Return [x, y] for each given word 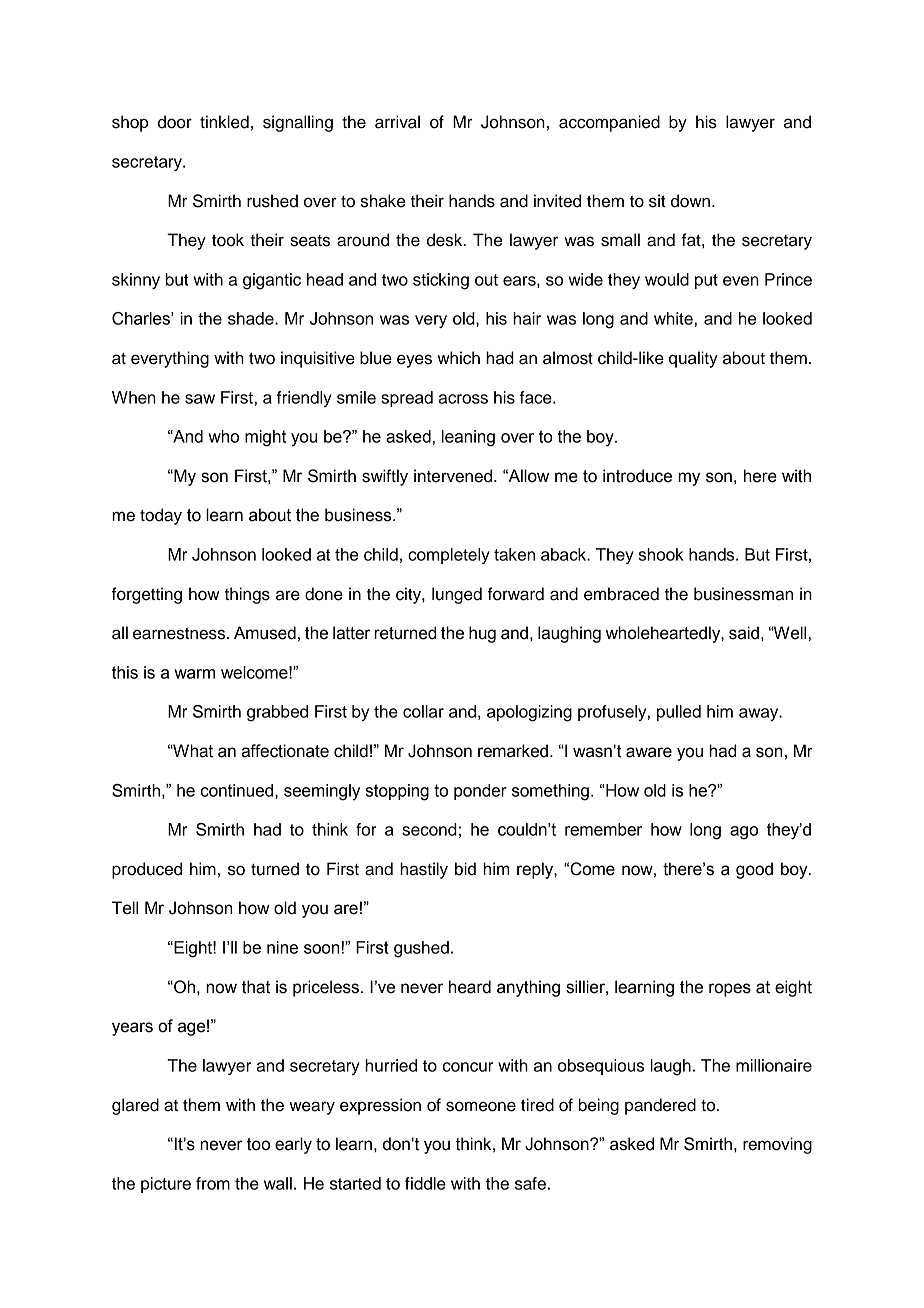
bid [465, 869]
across [463, 399]
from [213, 1183]
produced [147, 870]
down [690, 201]
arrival [397, 122]
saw [200, 399]
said [744, 633]
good [754, 870]
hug [482, 634]
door [175, 122]
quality [693, 359]
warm [194, 674]
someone [481, 1106]
